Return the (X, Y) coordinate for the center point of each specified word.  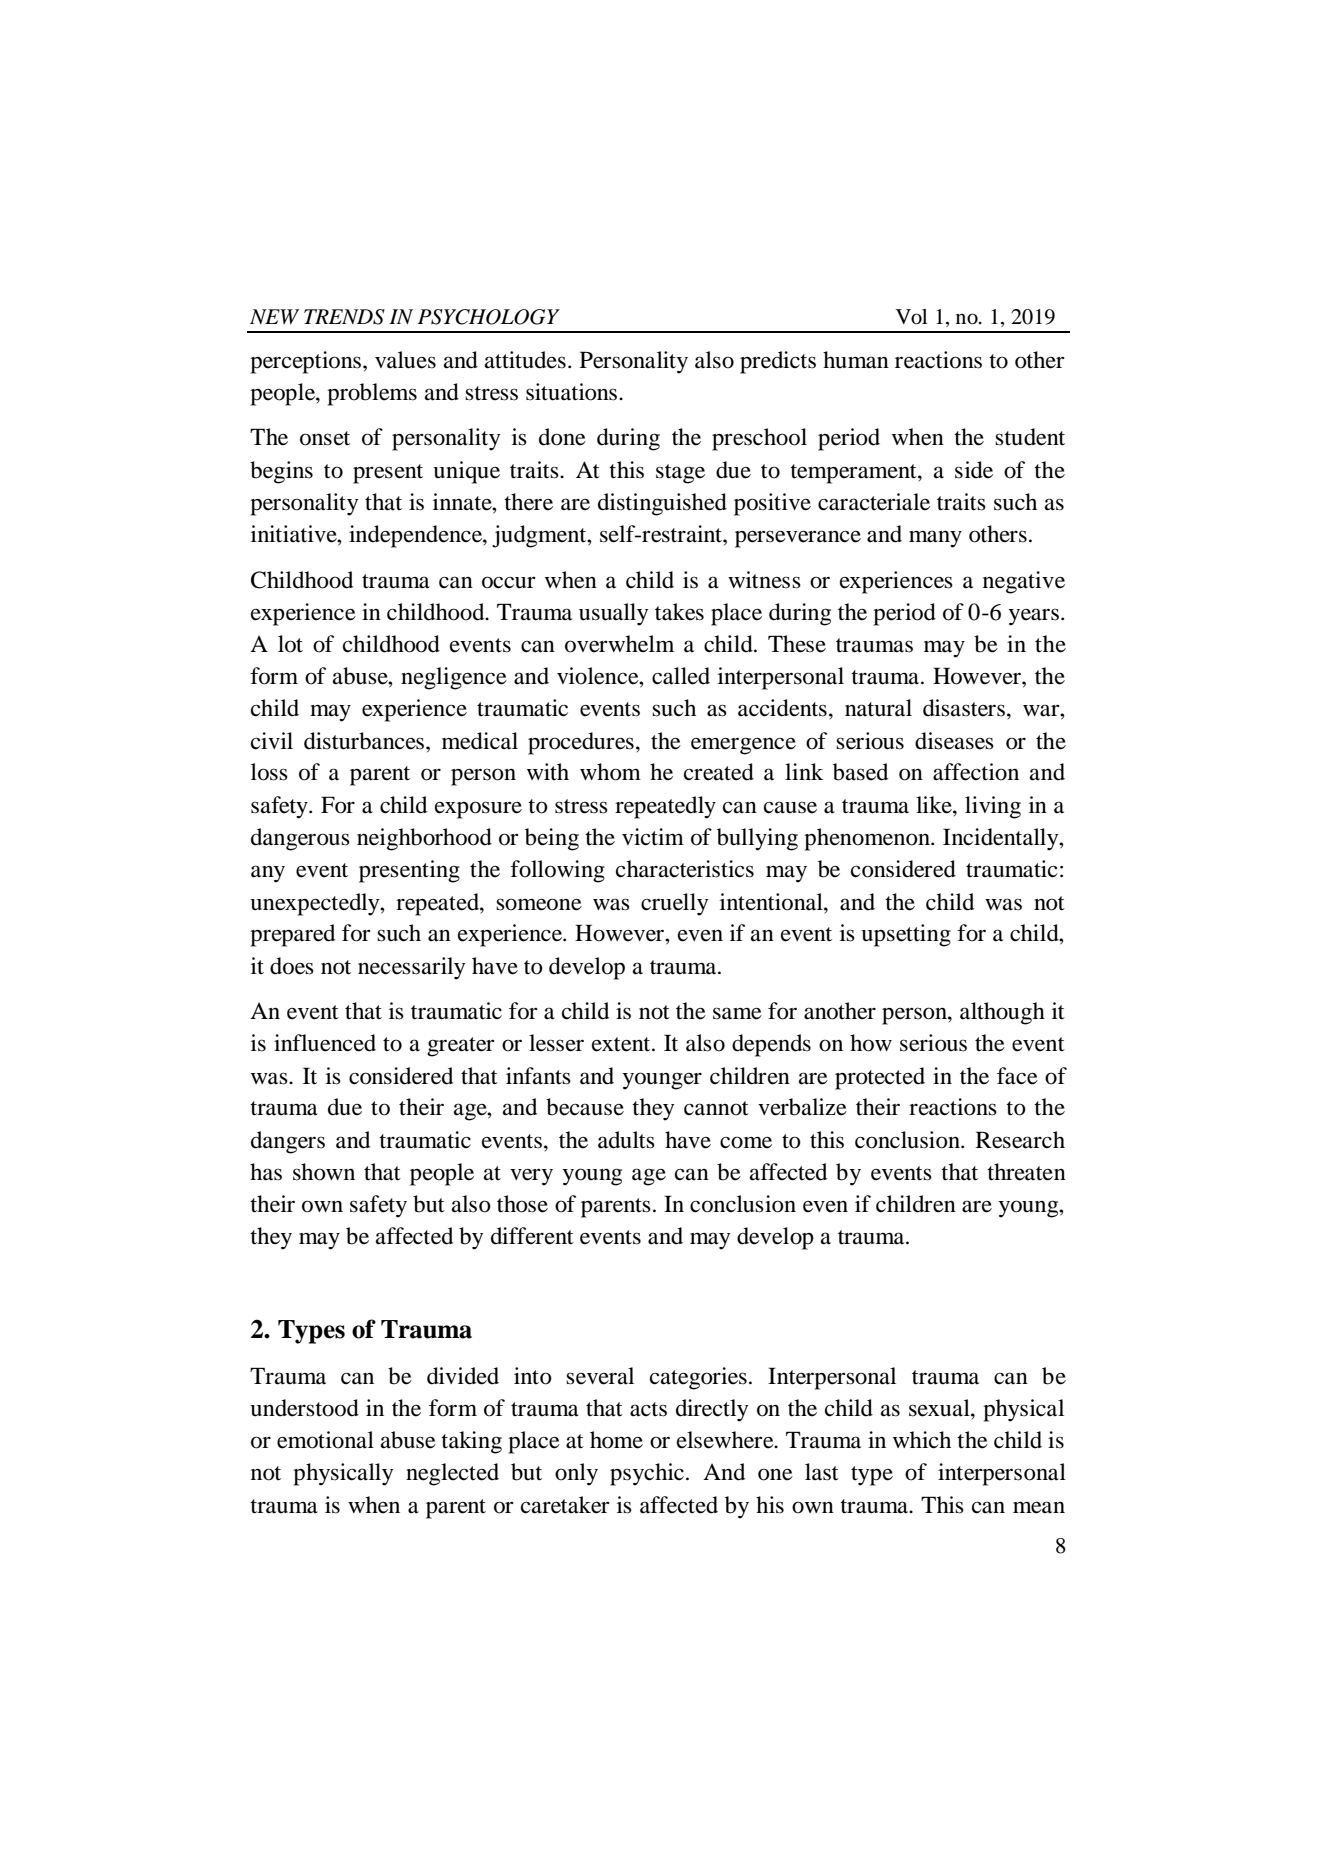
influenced (325, 1043)
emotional (325, 1440)
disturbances (365, 741)
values (405, 360)
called (681, 676)
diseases (954, 741)
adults (626, 1140)
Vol (911, 317)
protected (880, 1078)
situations (573, 392)
